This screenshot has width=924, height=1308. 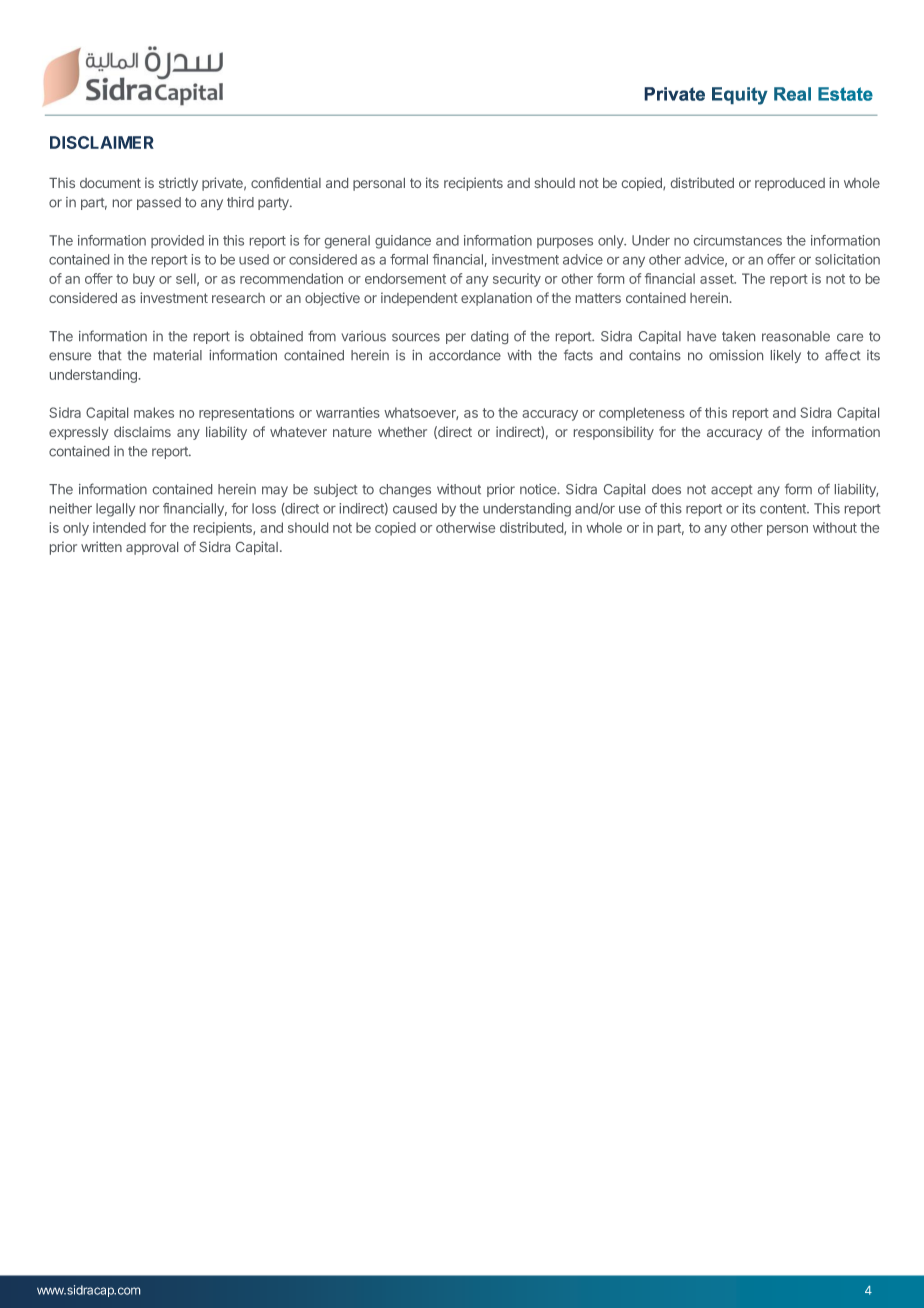 What do you see at coordinates (738, 336) in the screenshot?
I see `taken` at bounding box center [738, 336].
